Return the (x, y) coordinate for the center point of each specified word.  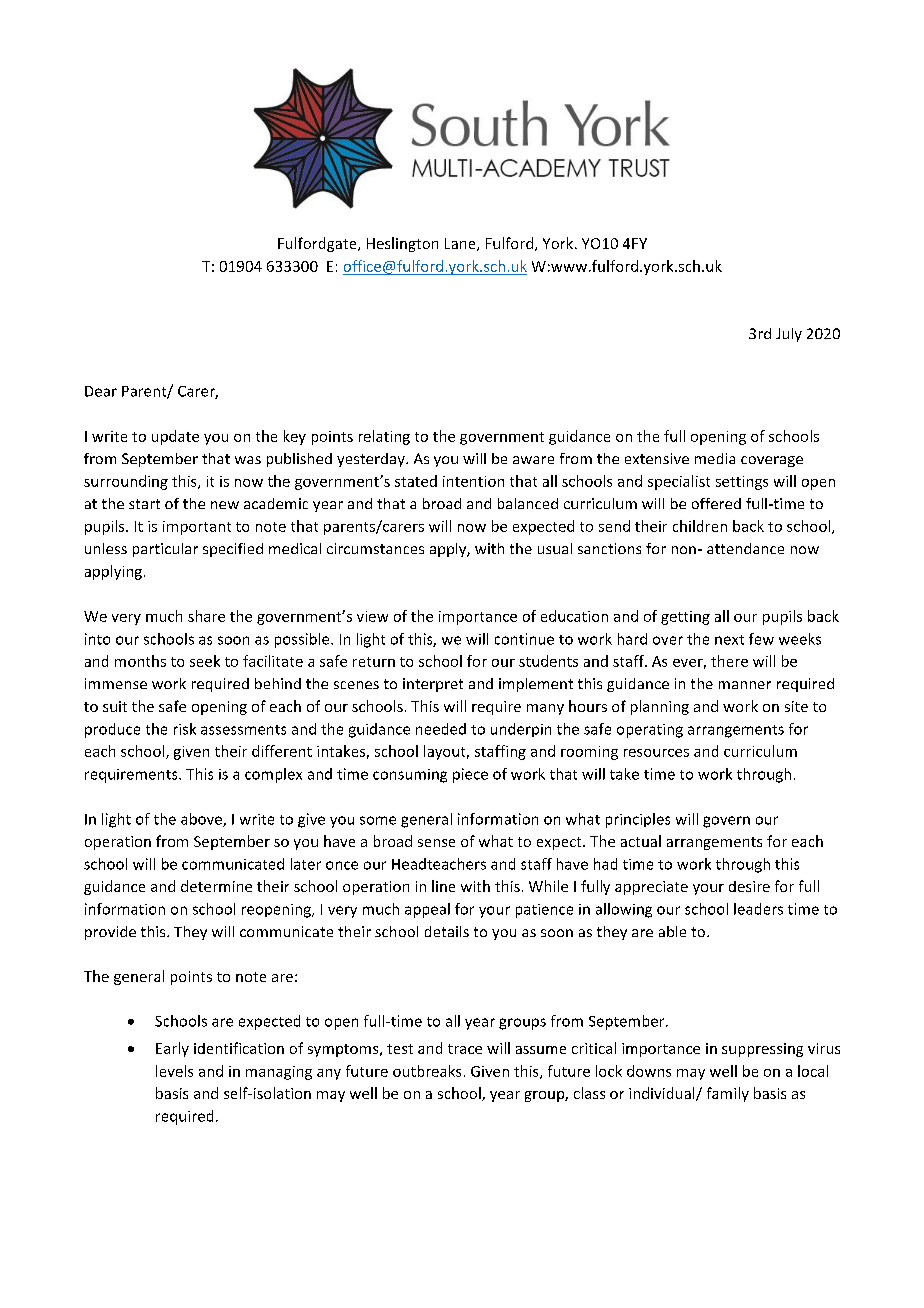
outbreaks (427, 1071)
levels (174, 1071)
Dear (101, 391)
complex (273, 775)
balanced (528, 503)
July (789, 335)
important (197, 528)
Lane (461, 244)
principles (638, 820)
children (700, 526)
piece (470, 775)
